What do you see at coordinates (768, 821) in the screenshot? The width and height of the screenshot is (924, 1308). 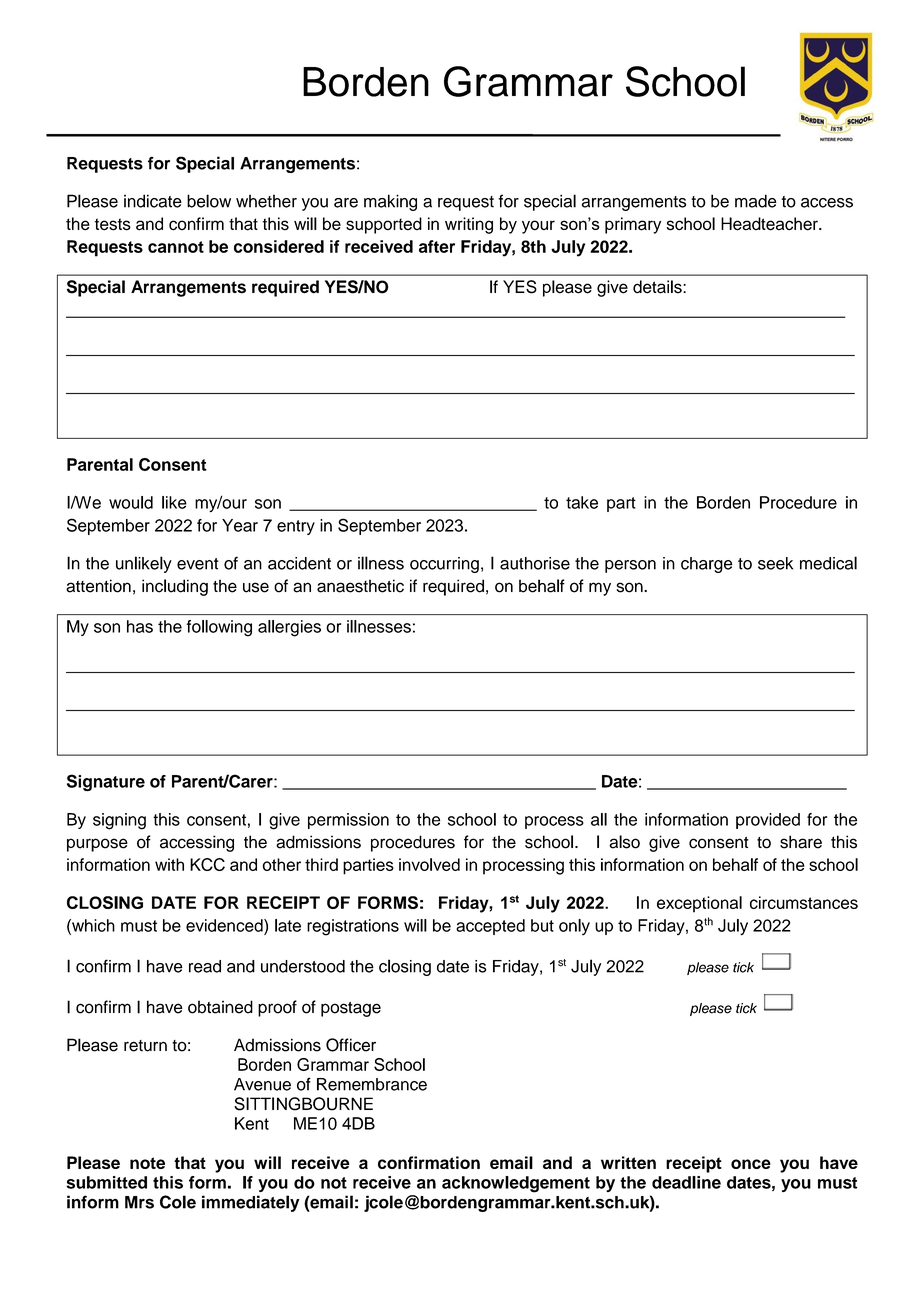 I see `provided` at bounding box center [768, 821].
